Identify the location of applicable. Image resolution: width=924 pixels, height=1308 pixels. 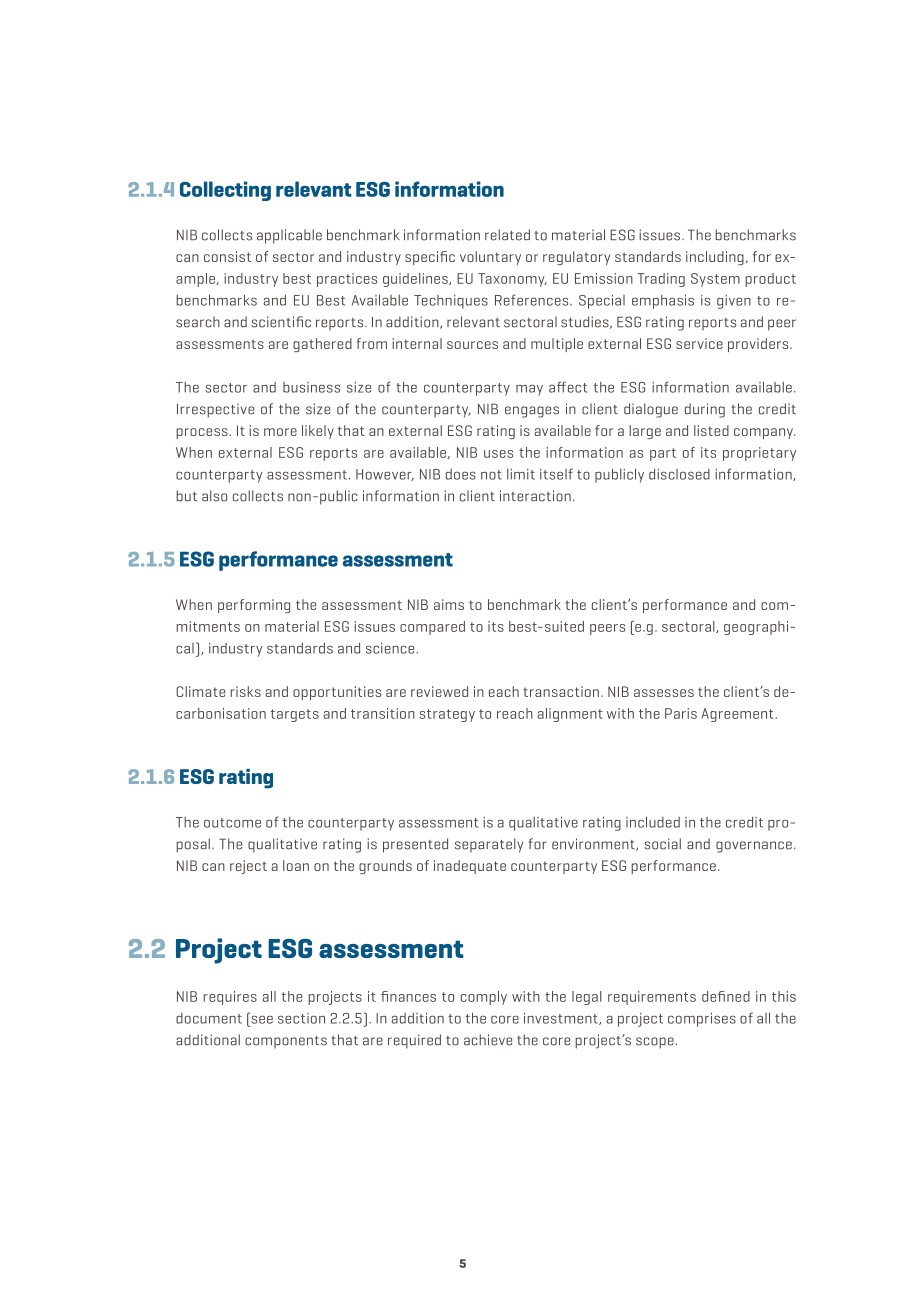
(289, 236).
